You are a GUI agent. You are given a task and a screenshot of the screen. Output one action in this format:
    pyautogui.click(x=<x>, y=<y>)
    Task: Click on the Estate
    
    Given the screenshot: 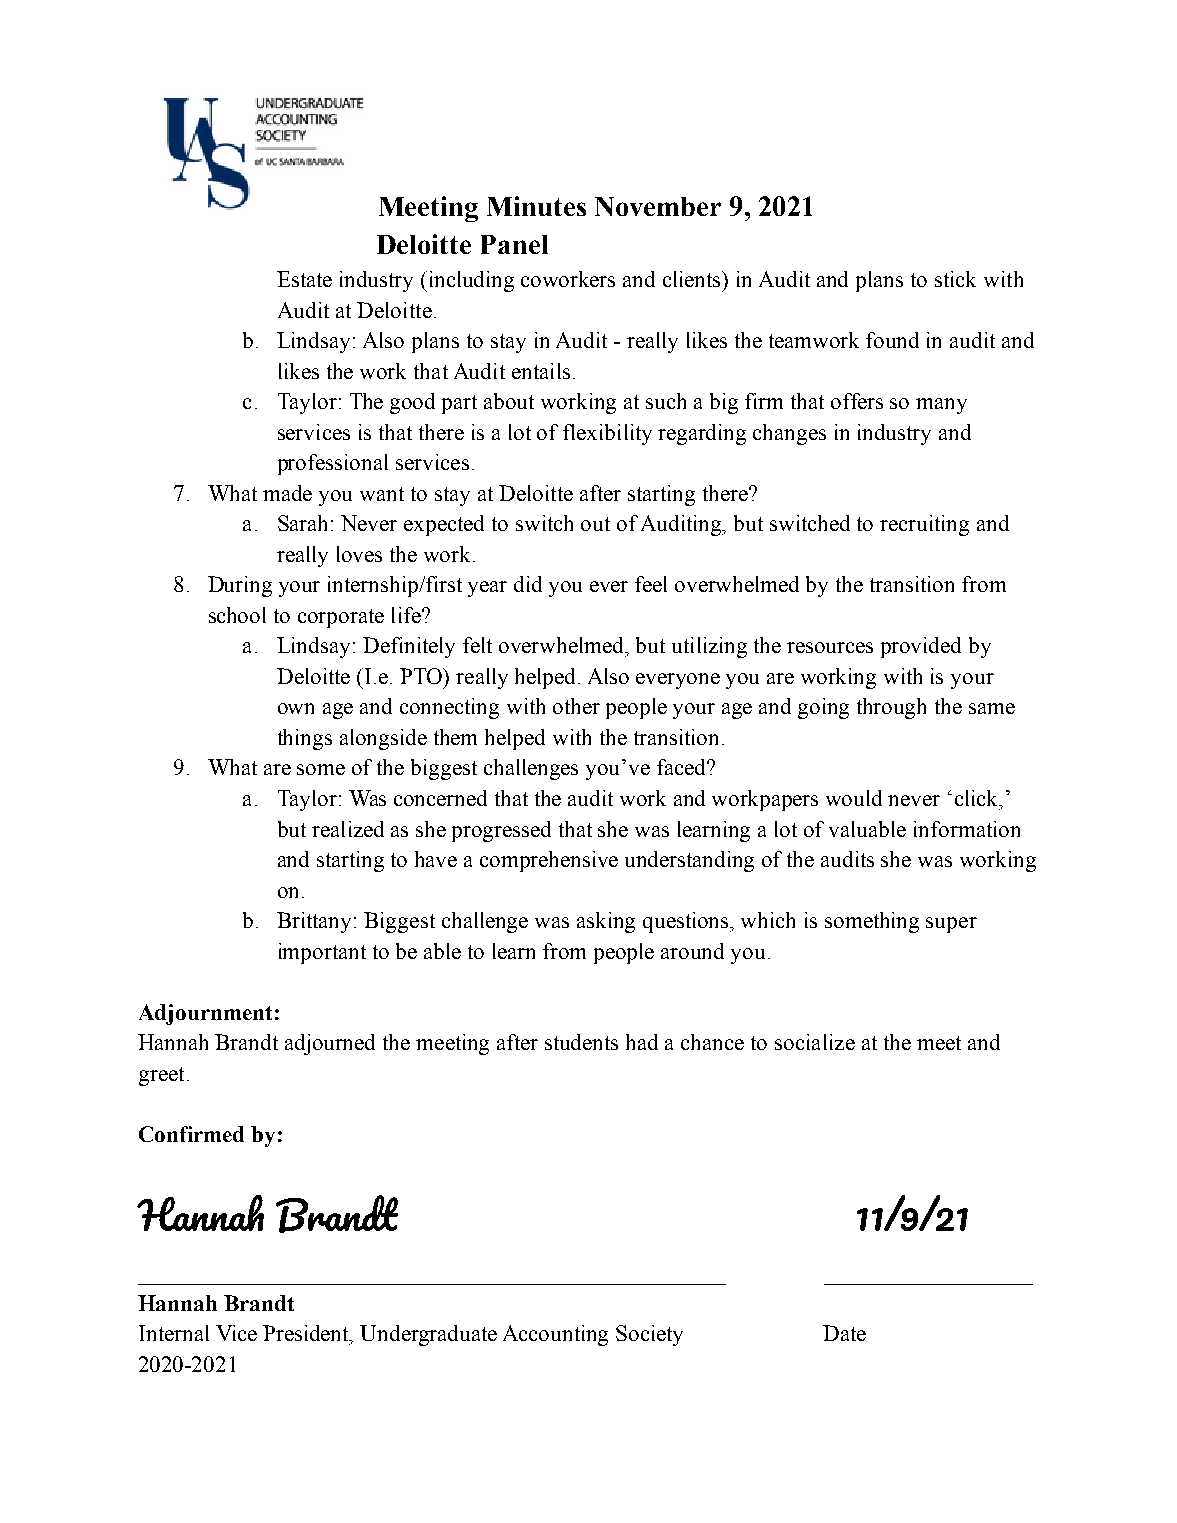 What is the action you would take?
    pyautogui.click(x=304, y=279)
